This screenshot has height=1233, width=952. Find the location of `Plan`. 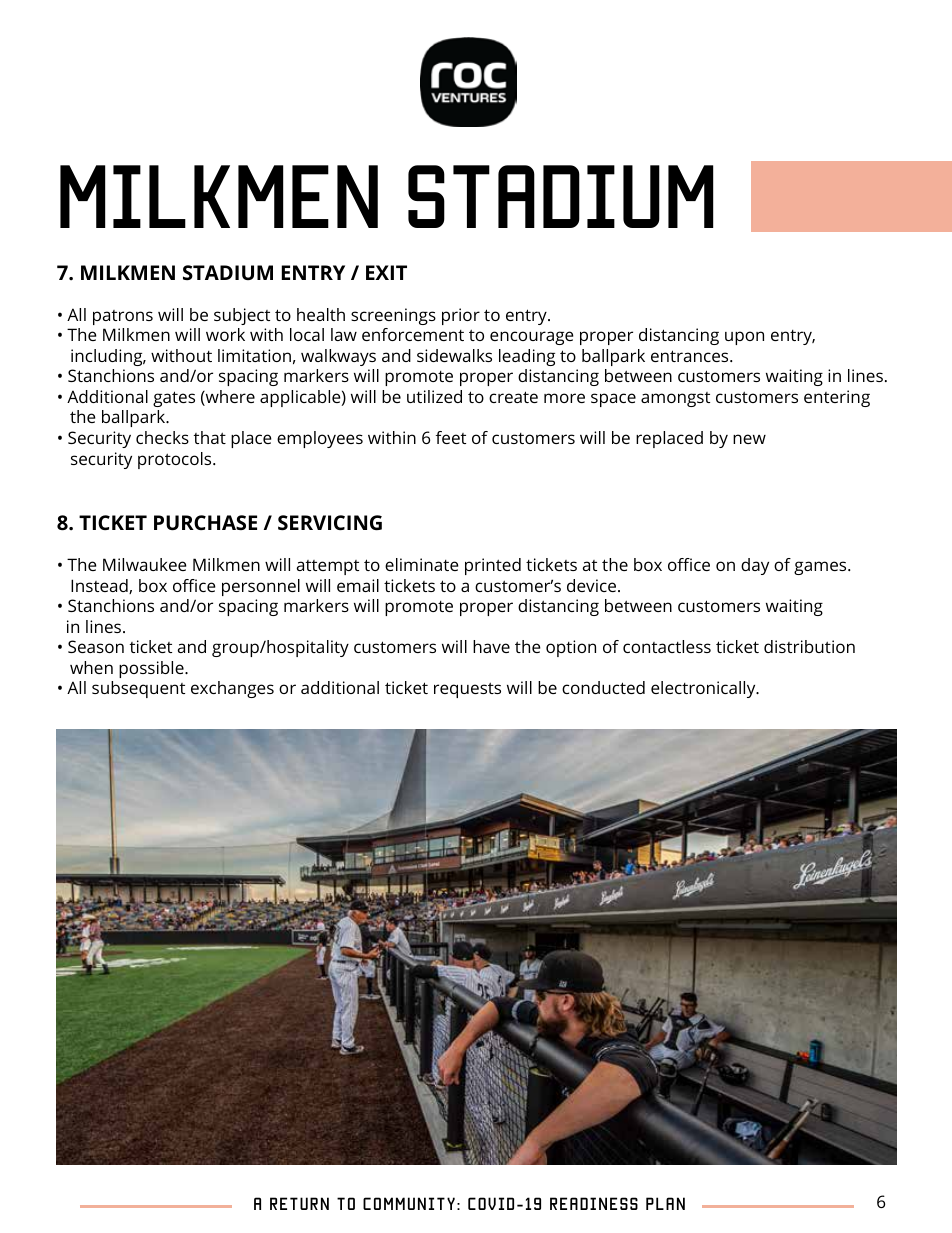

Plan is located at coordinates (665, 1203).
